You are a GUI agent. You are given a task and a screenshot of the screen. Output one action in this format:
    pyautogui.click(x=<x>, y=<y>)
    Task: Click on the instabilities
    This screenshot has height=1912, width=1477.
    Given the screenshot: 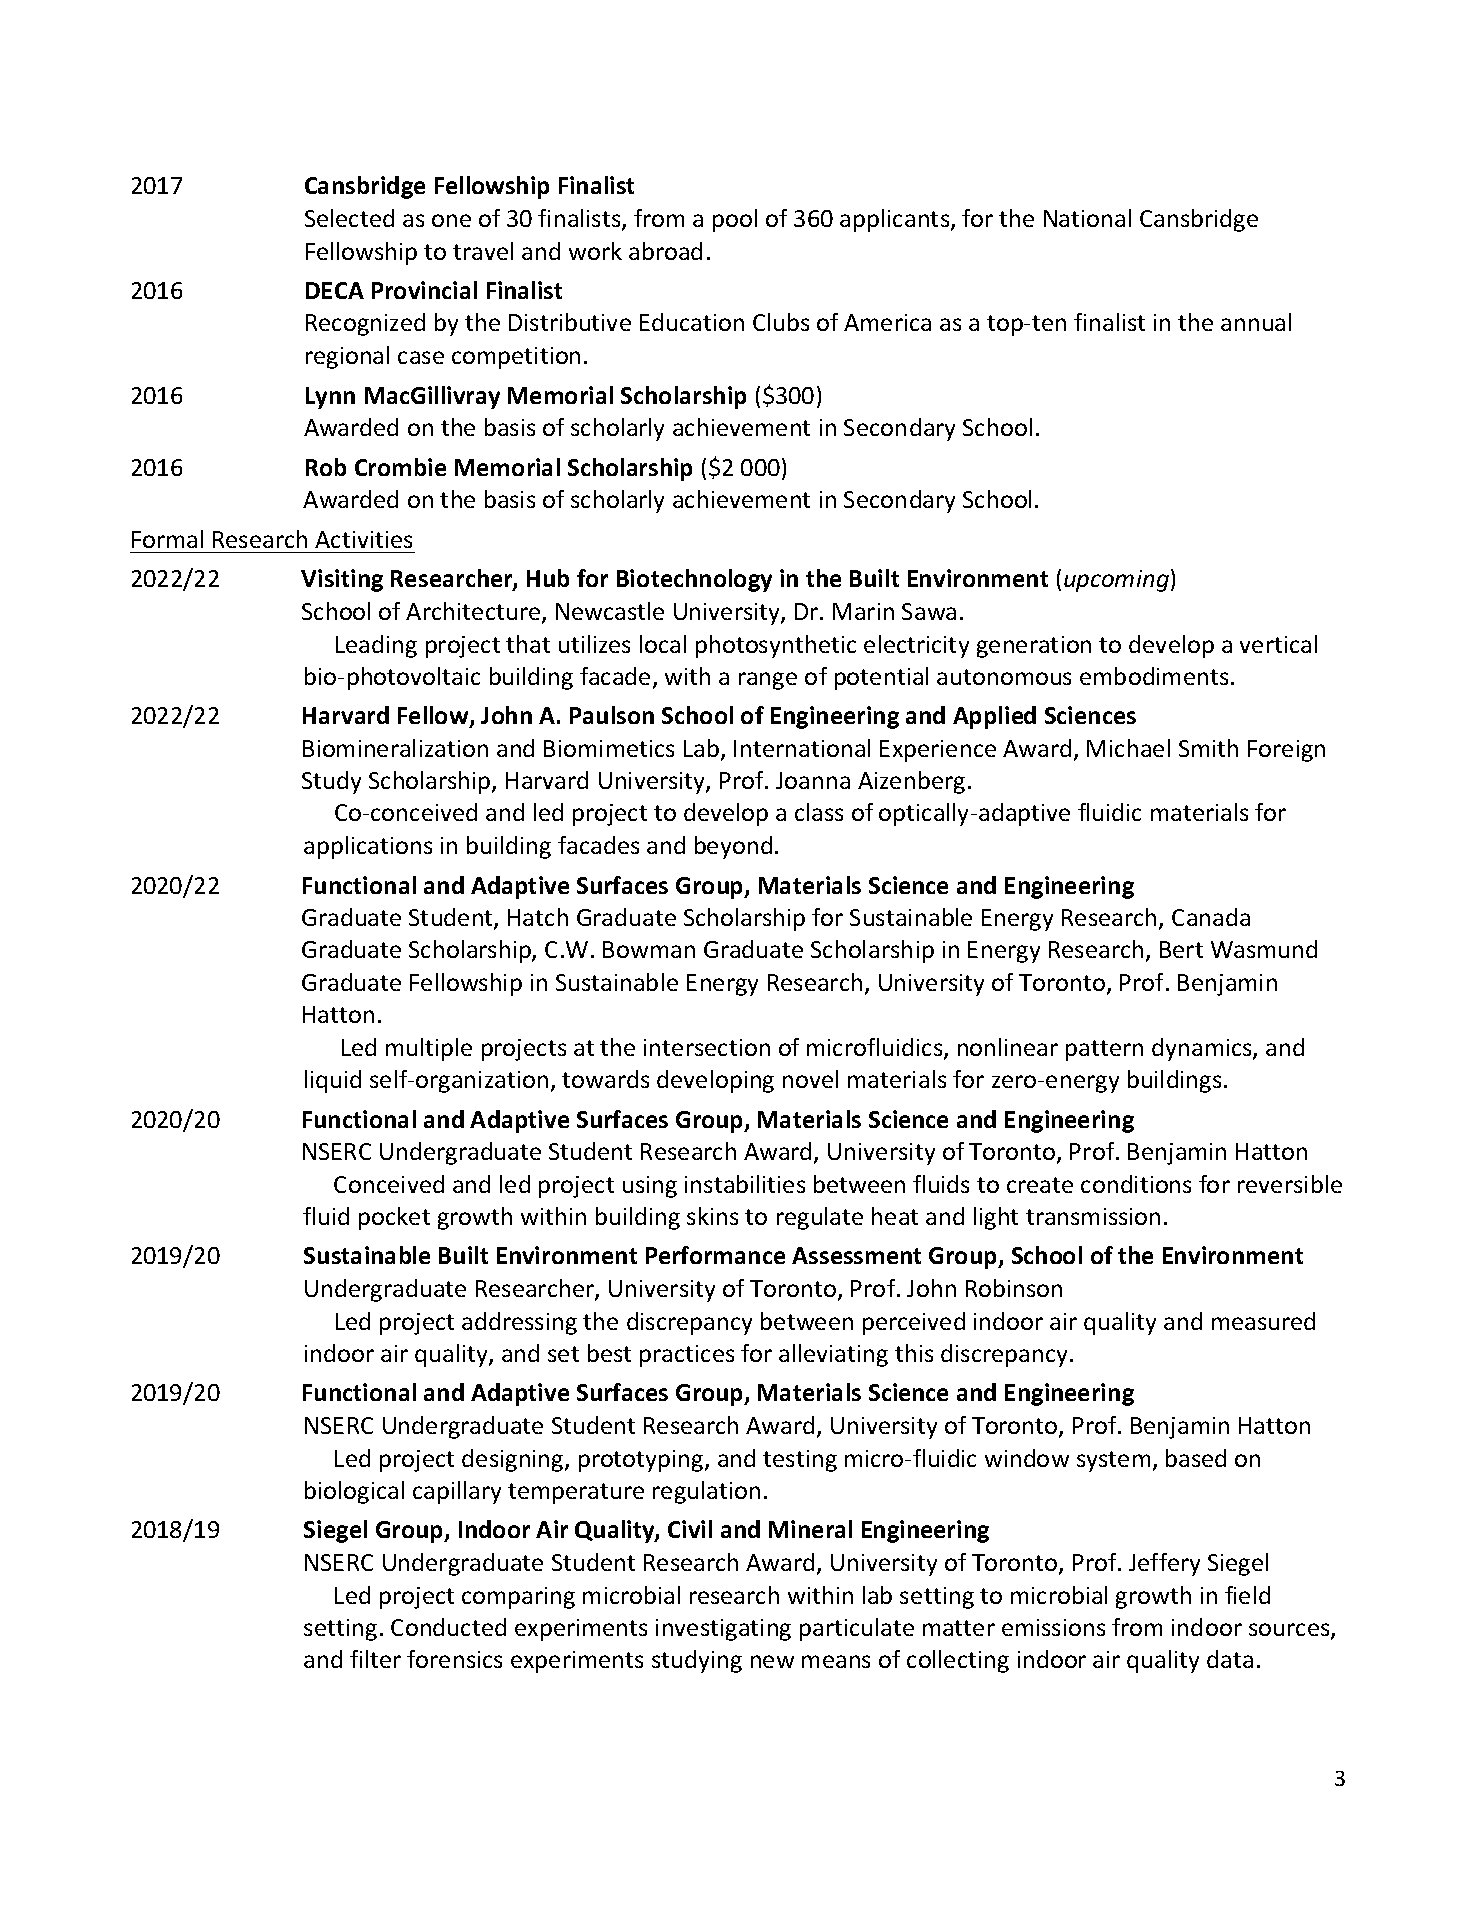 What is the action you would take?
    pyautogui.click(x=745, y=1184)
